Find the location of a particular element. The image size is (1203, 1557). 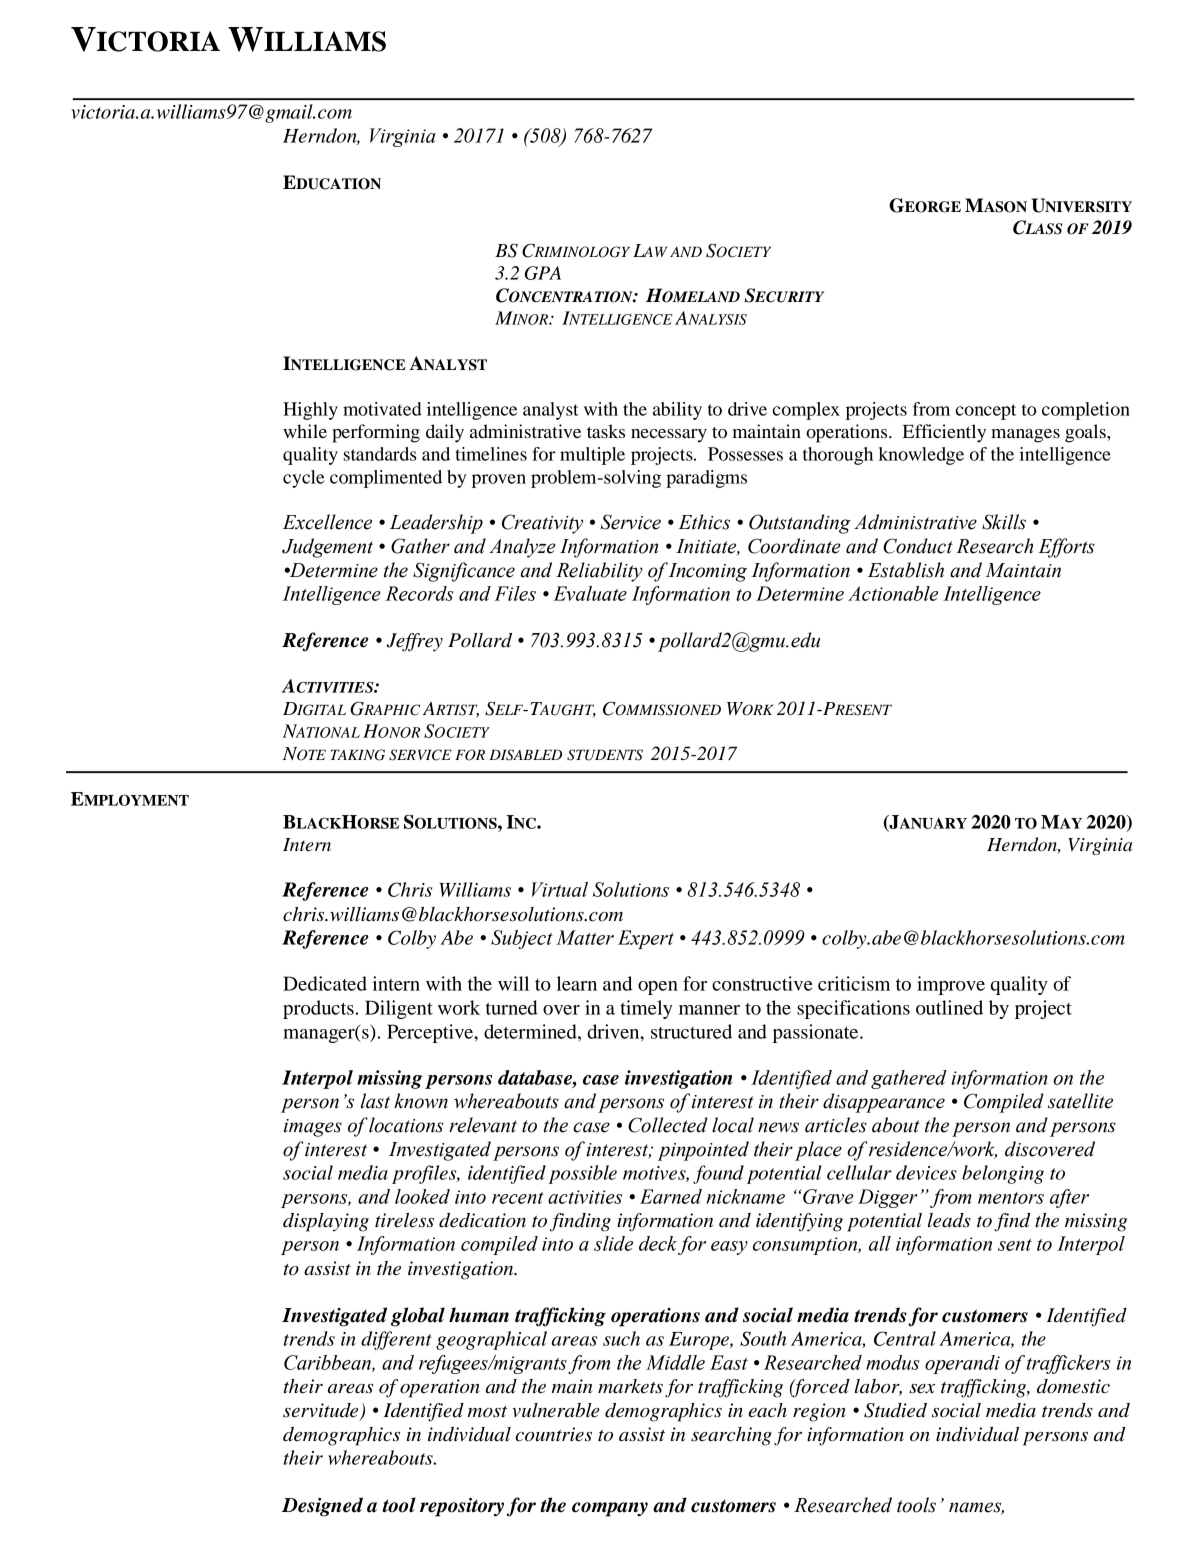

motivated is located at coordinates (382, 409).
